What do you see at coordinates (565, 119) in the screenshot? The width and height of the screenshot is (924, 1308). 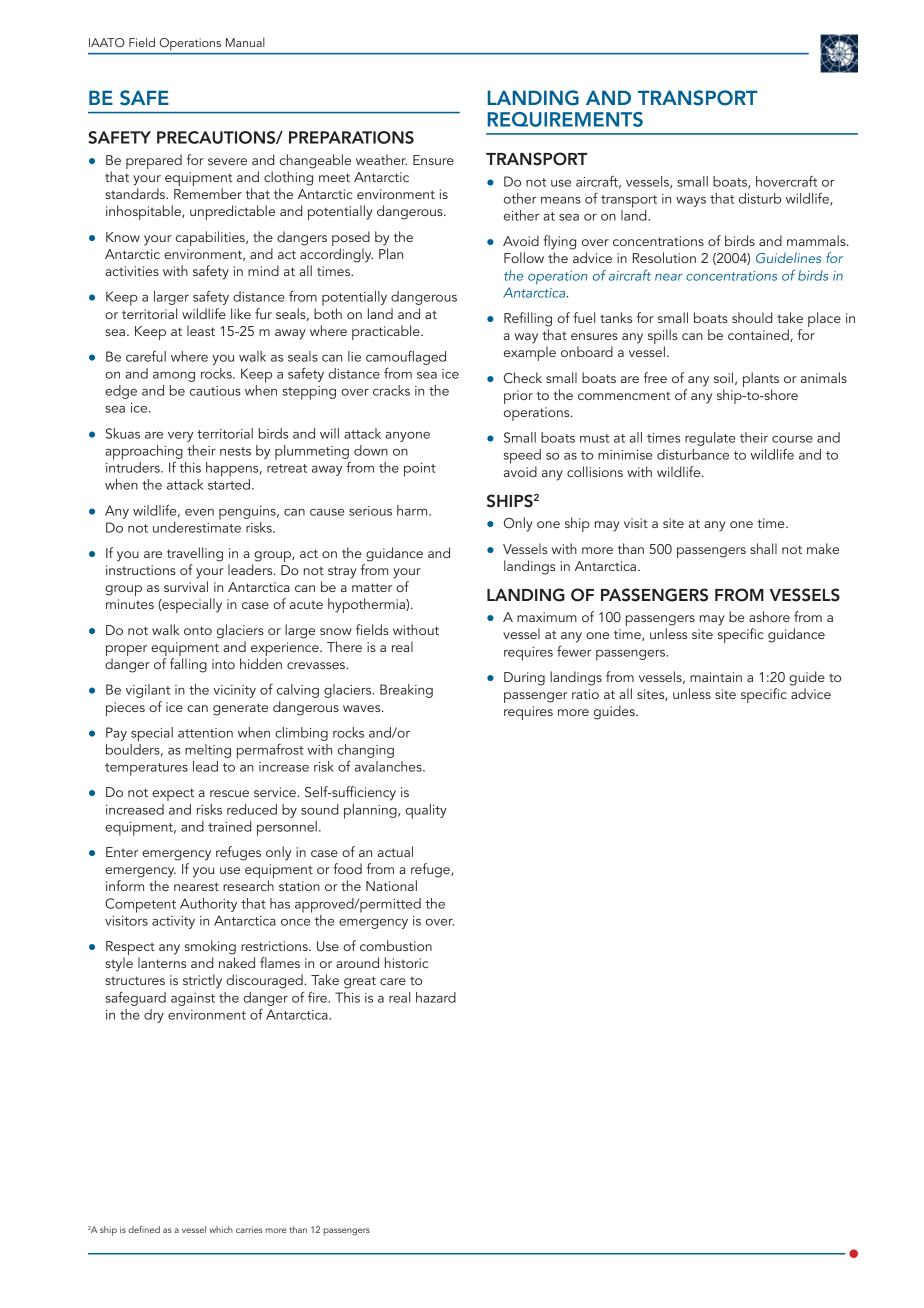 I see `REQUIREMENTS` at bounding box center [565, 119].
